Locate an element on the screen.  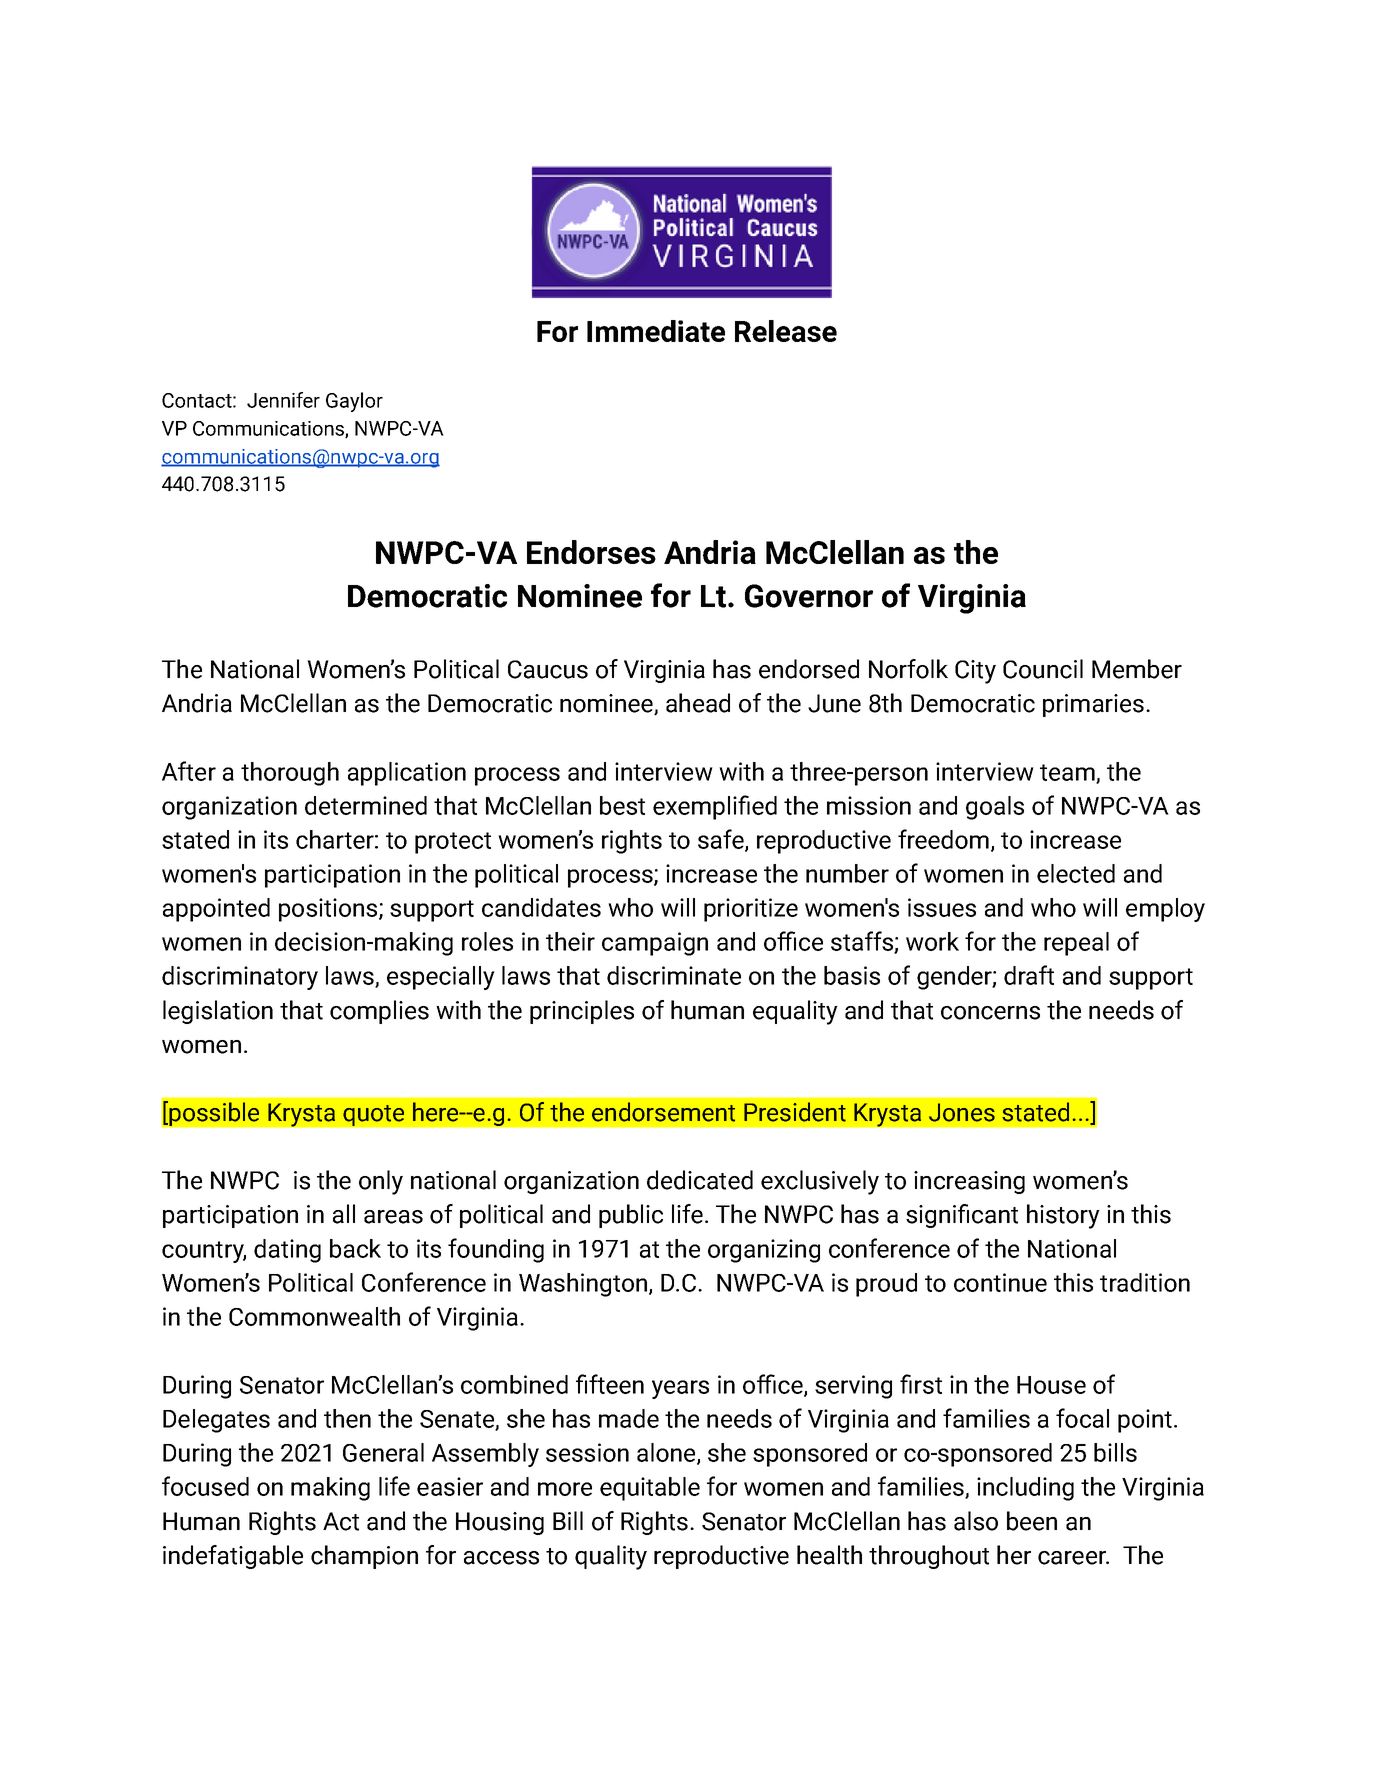
dating is located at coordinates (287, 1251).
